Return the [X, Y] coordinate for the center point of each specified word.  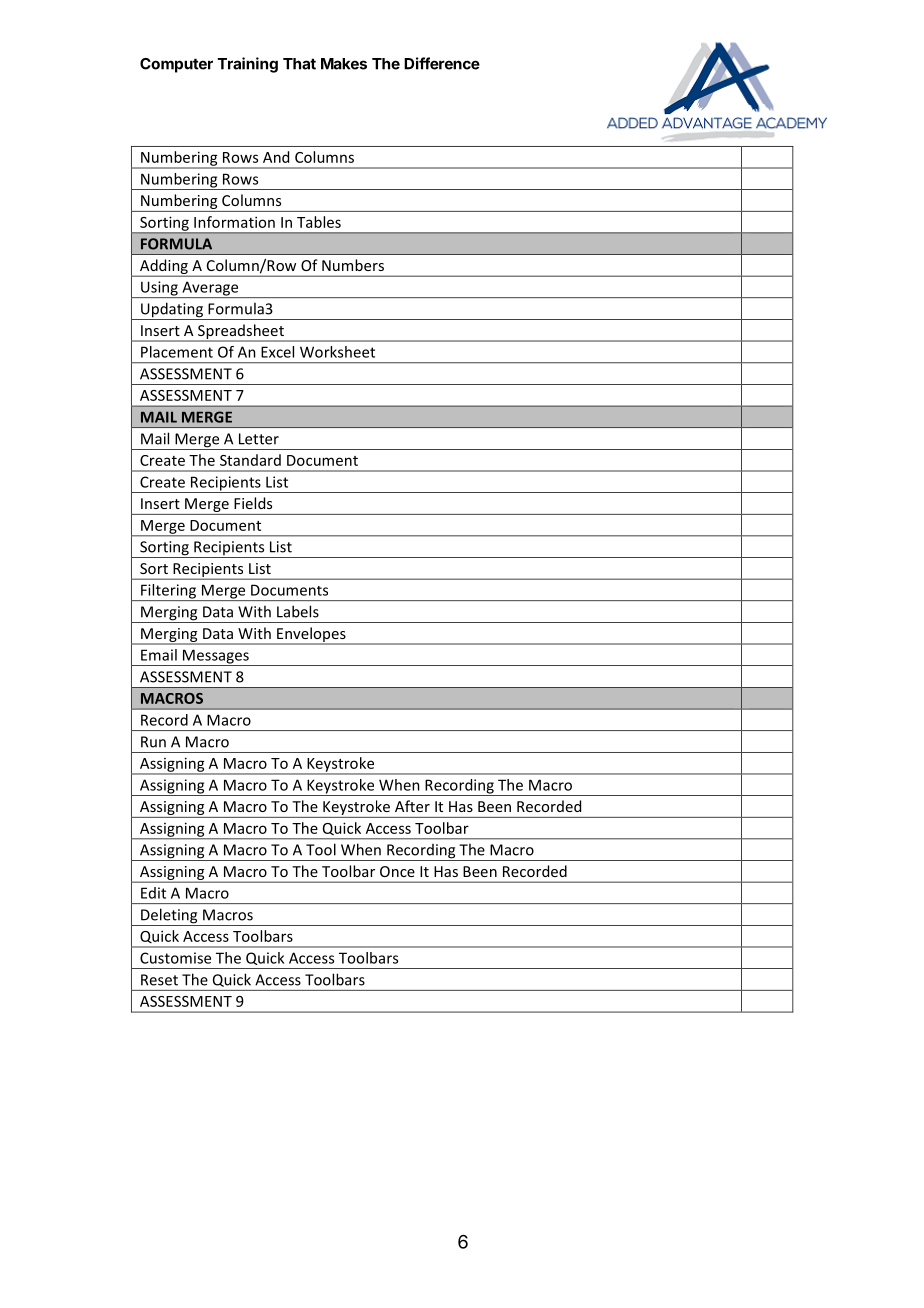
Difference [442, 63]
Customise [175, 958]
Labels [298, 611]
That [299, 64]
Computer [176, 65]
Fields [253, 503]
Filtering [169, 592]
